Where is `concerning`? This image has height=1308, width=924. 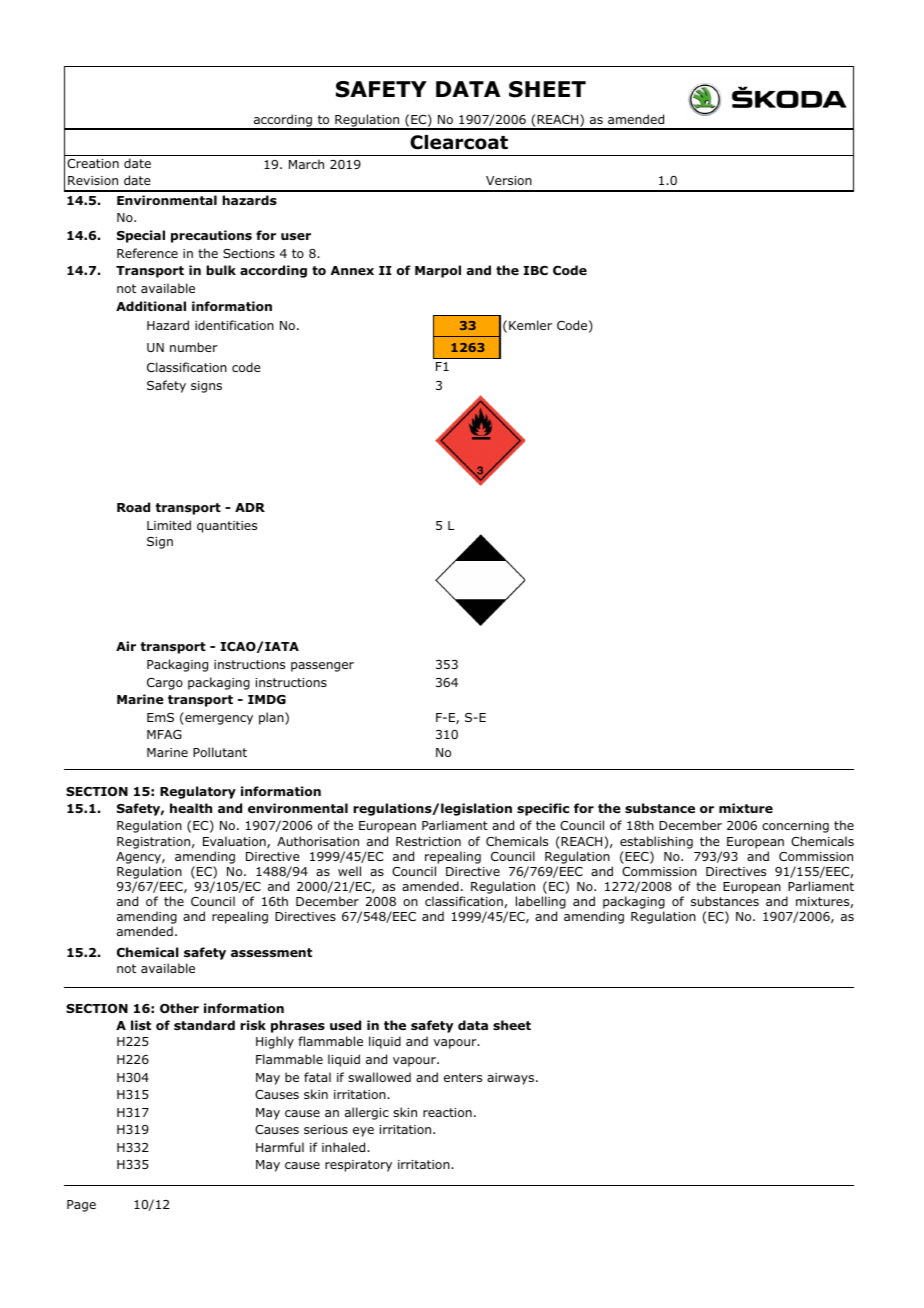 concerning is located at coordinates (795, 827).
